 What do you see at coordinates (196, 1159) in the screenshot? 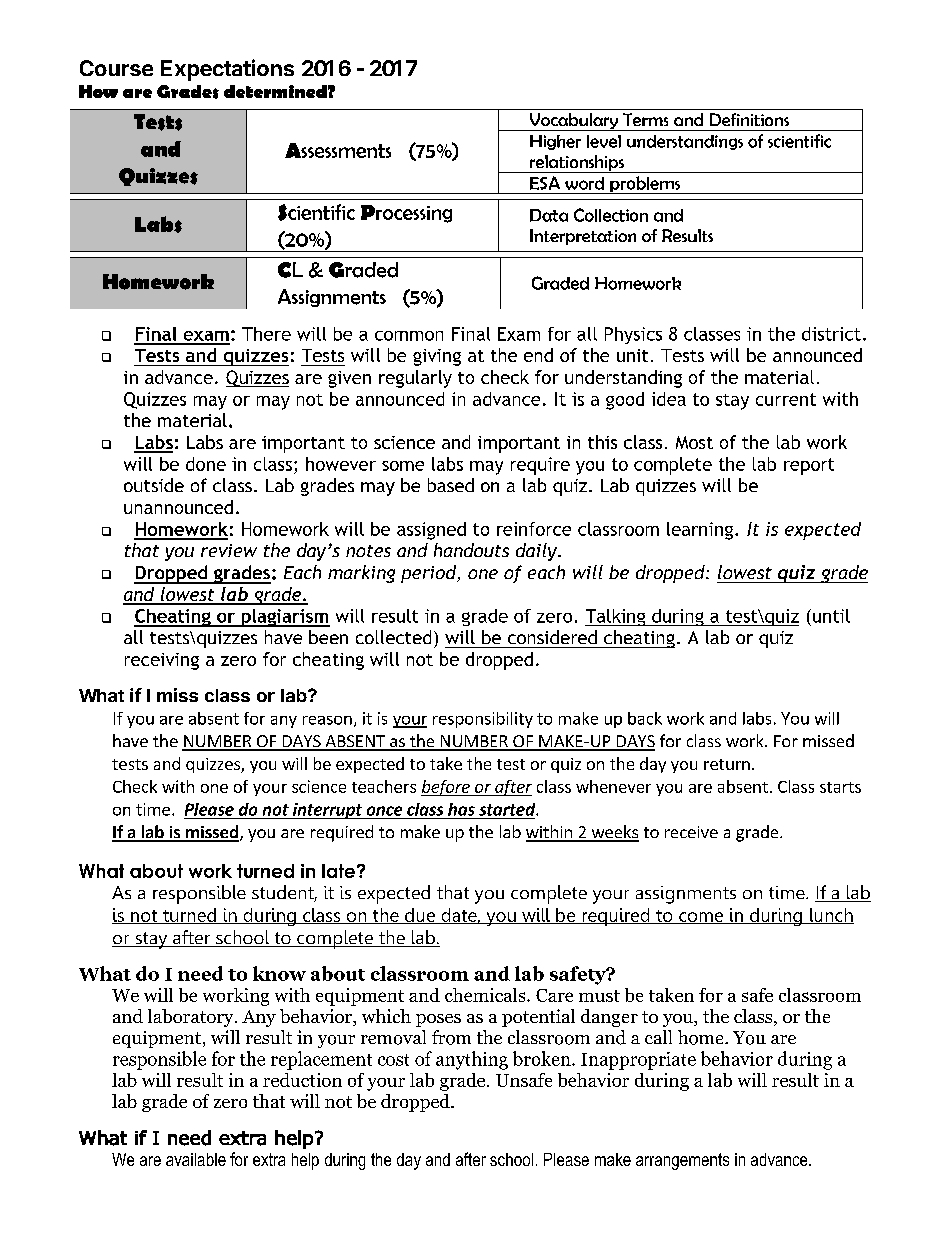
I see `available` at bounding box center [196, 1159].
